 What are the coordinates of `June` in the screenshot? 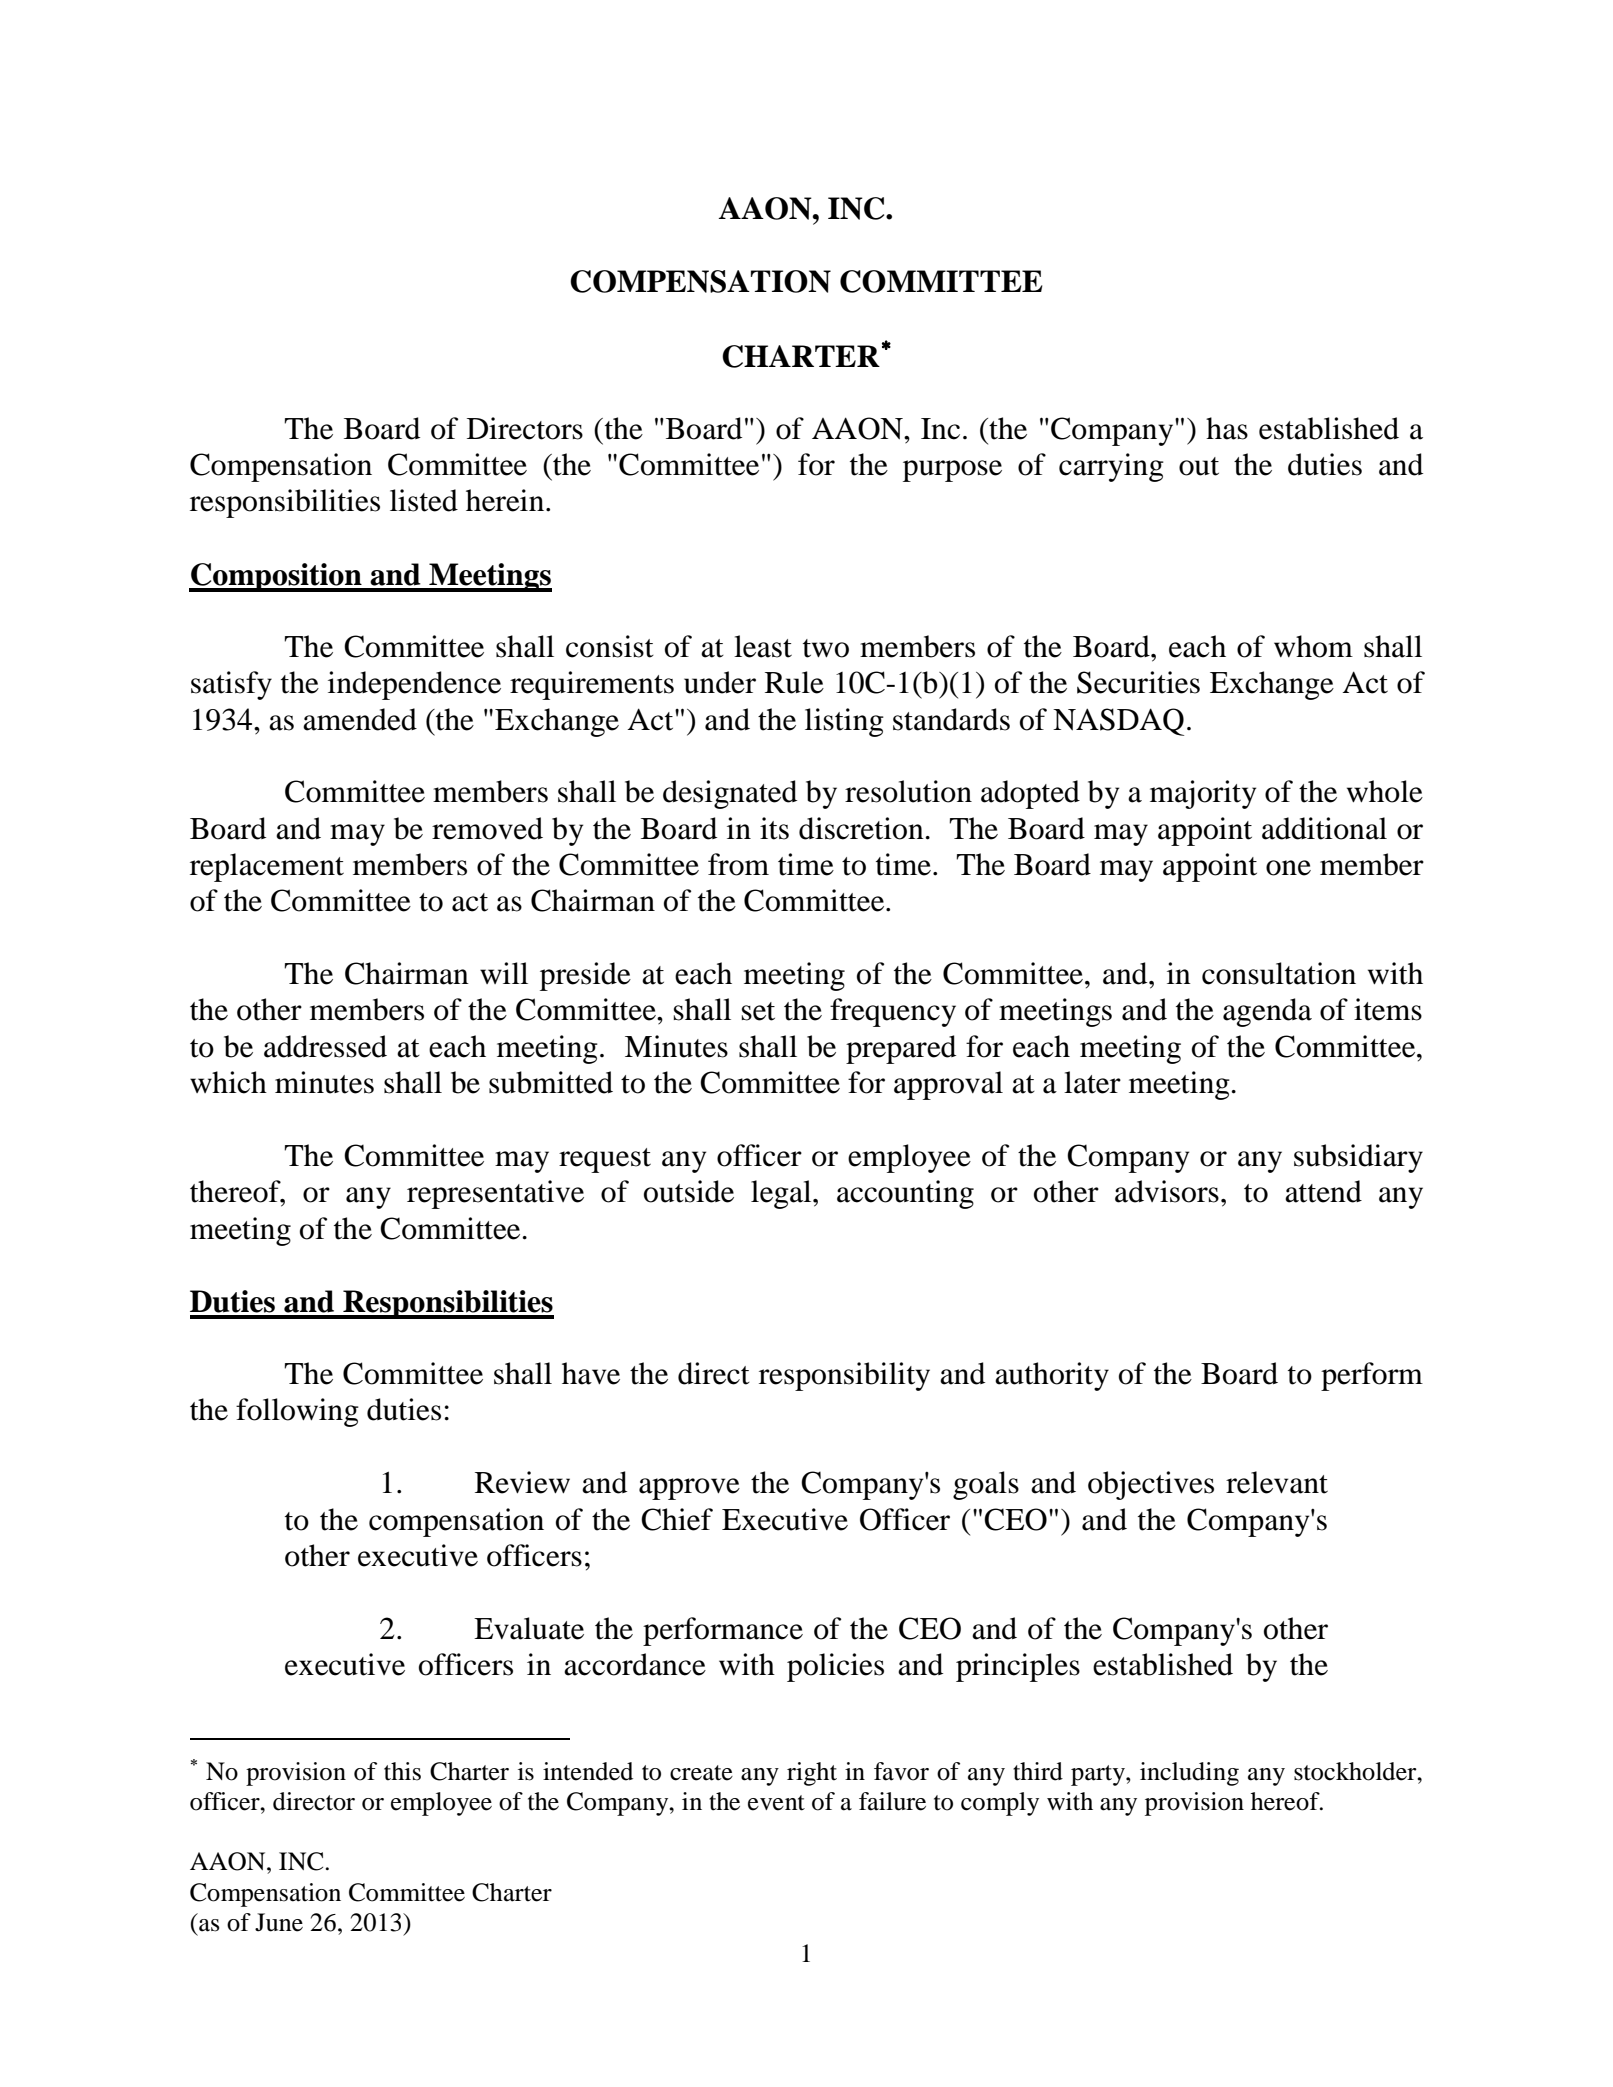 It's located at (279, 1922).
